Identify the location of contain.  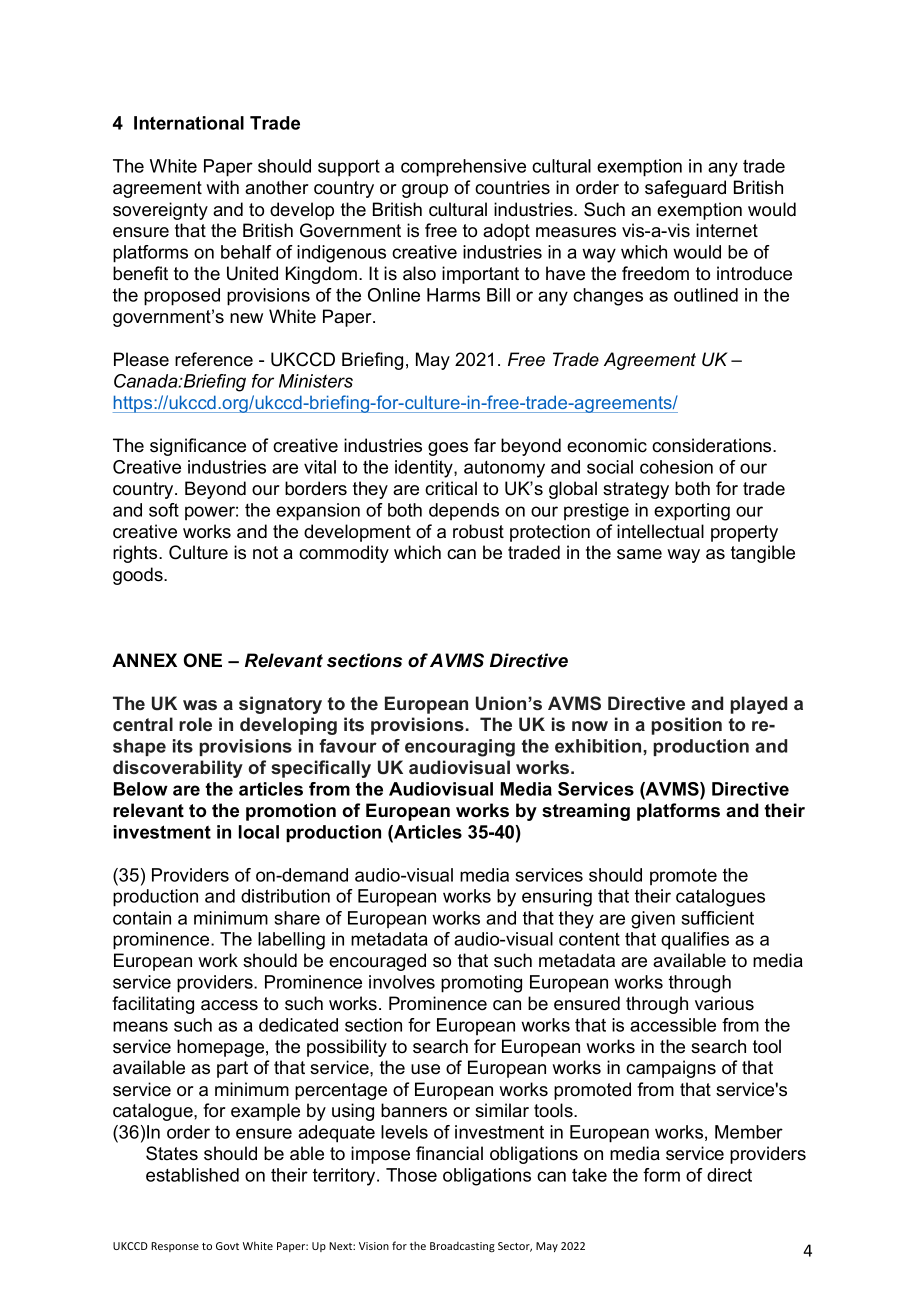
(142, 918).
